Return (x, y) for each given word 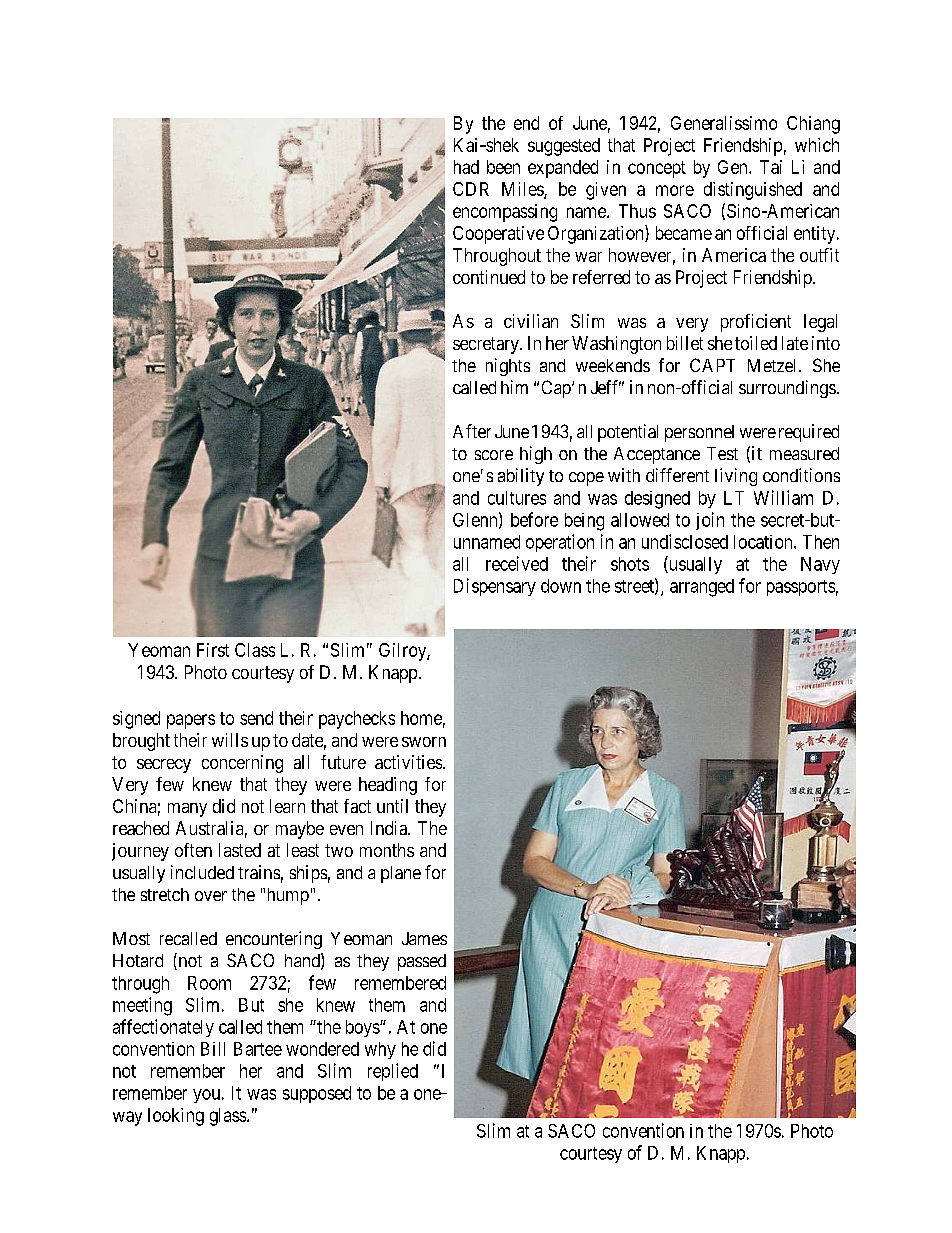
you (206, 1096)
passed (422, 962)
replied (393, 1072)
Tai (771, 167)
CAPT (712, 365)
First (213, 650)
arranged (702, 588)
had (466, 167)
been (503, 167)
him (514, 387)
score (494, 455)
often (193, 850)
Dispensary (495, 587)
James (424, 938)
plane (401, 874)
